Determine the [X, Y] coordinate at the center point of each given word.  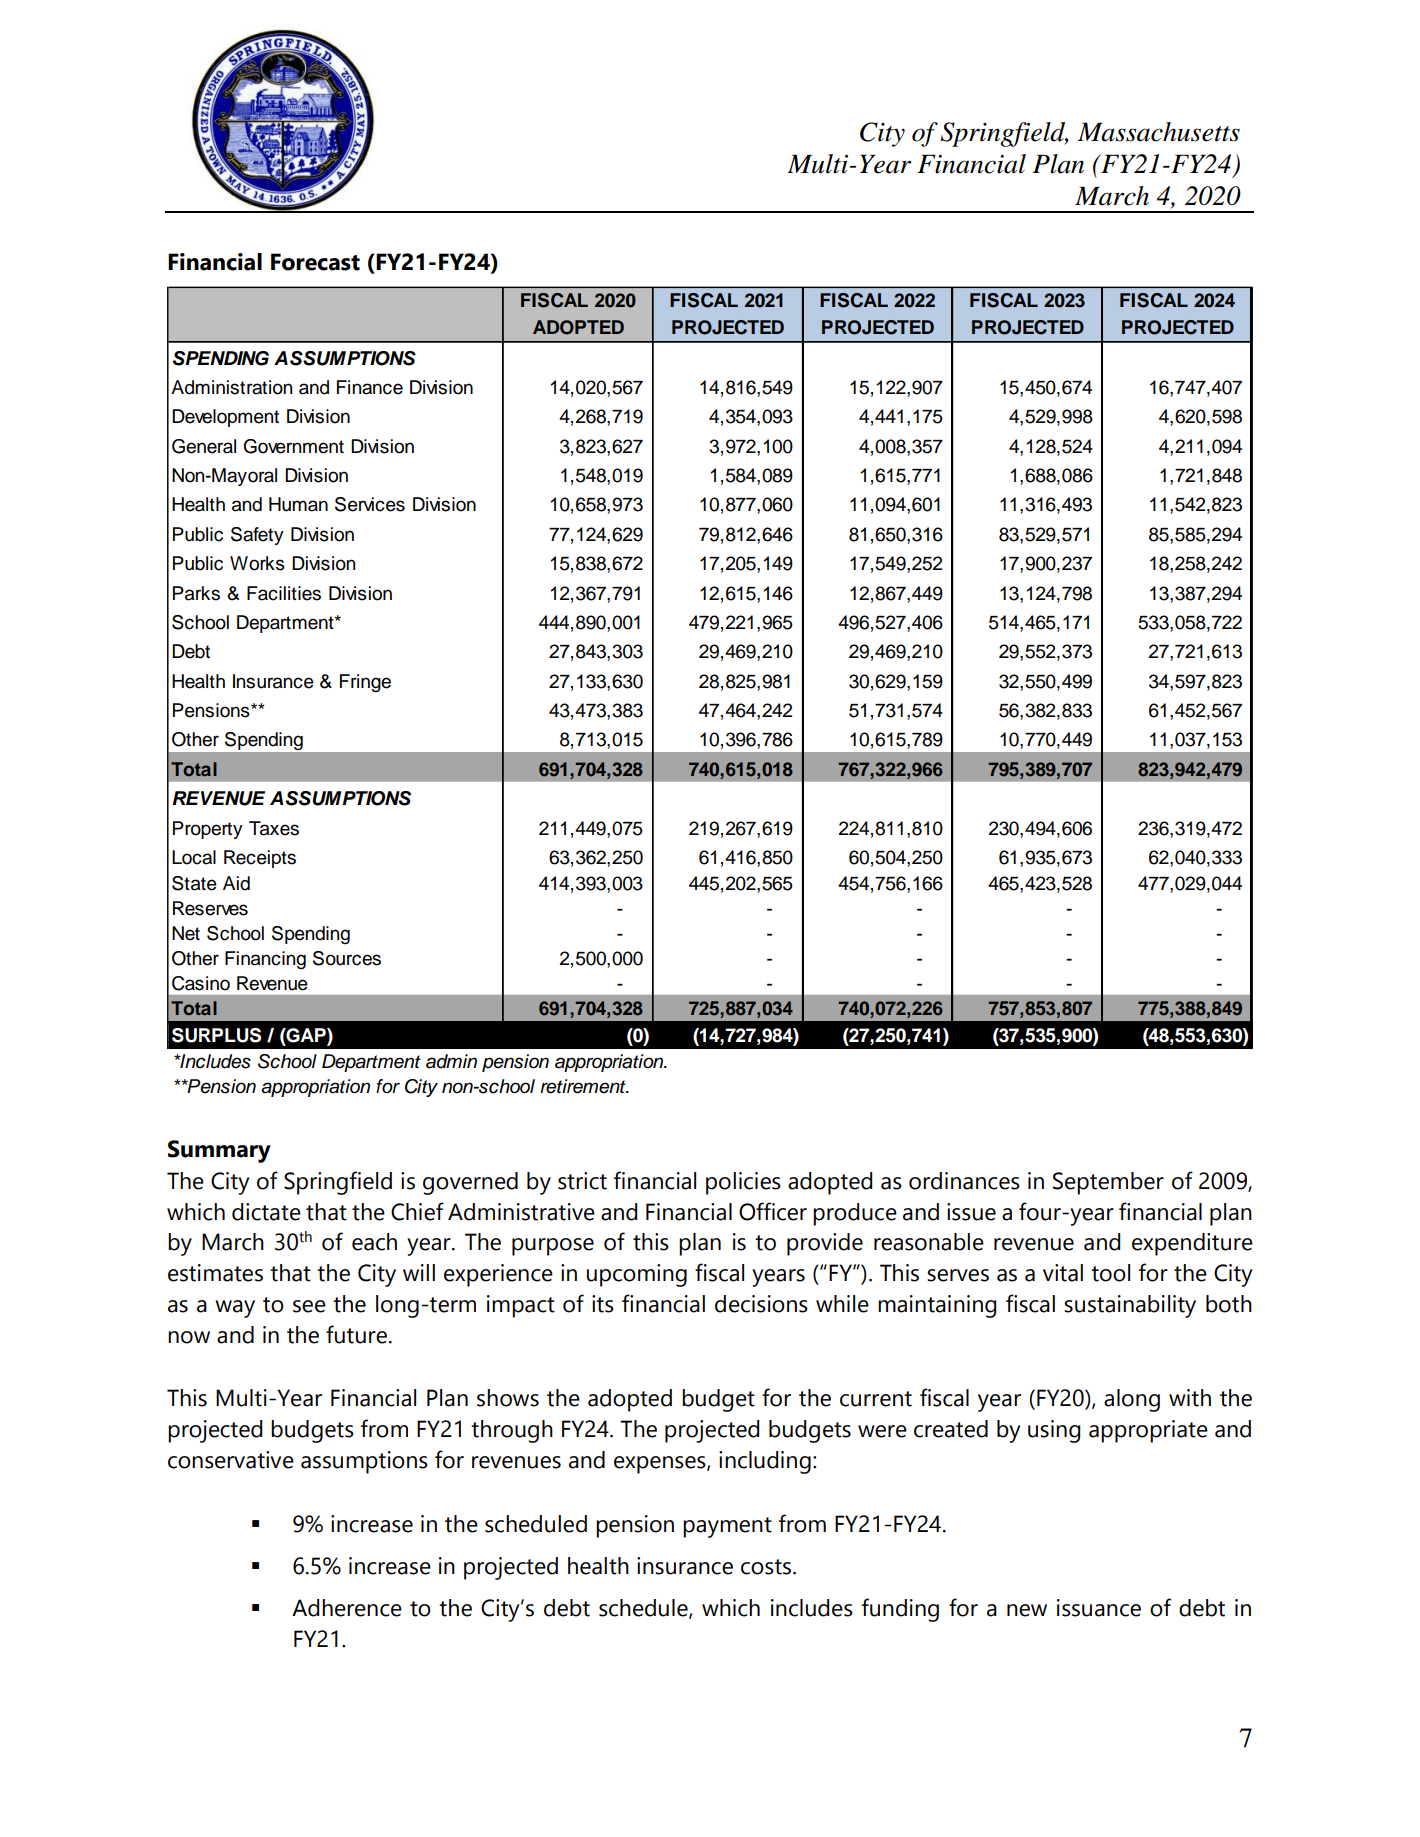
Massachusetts [1159, 132]
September [1108, 1183]
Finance [370, 387]
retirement [584, 1086]
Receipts [260, 859]
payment [727, 1527]
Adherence [347, 1608]
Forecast [315, 262]
